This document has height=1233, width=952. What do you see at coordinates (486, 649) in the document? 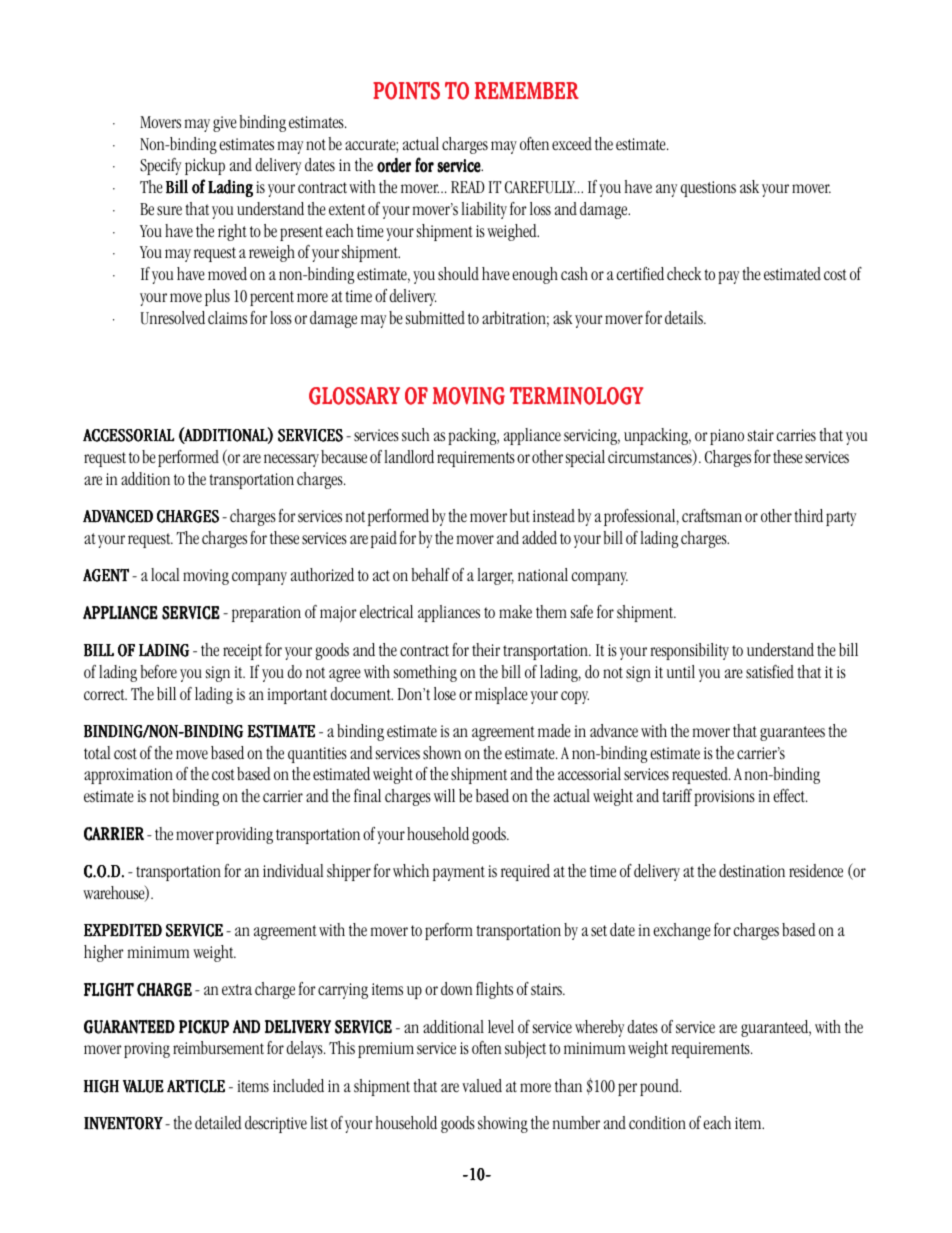
I see `their` at bounding box center [486, 649].
